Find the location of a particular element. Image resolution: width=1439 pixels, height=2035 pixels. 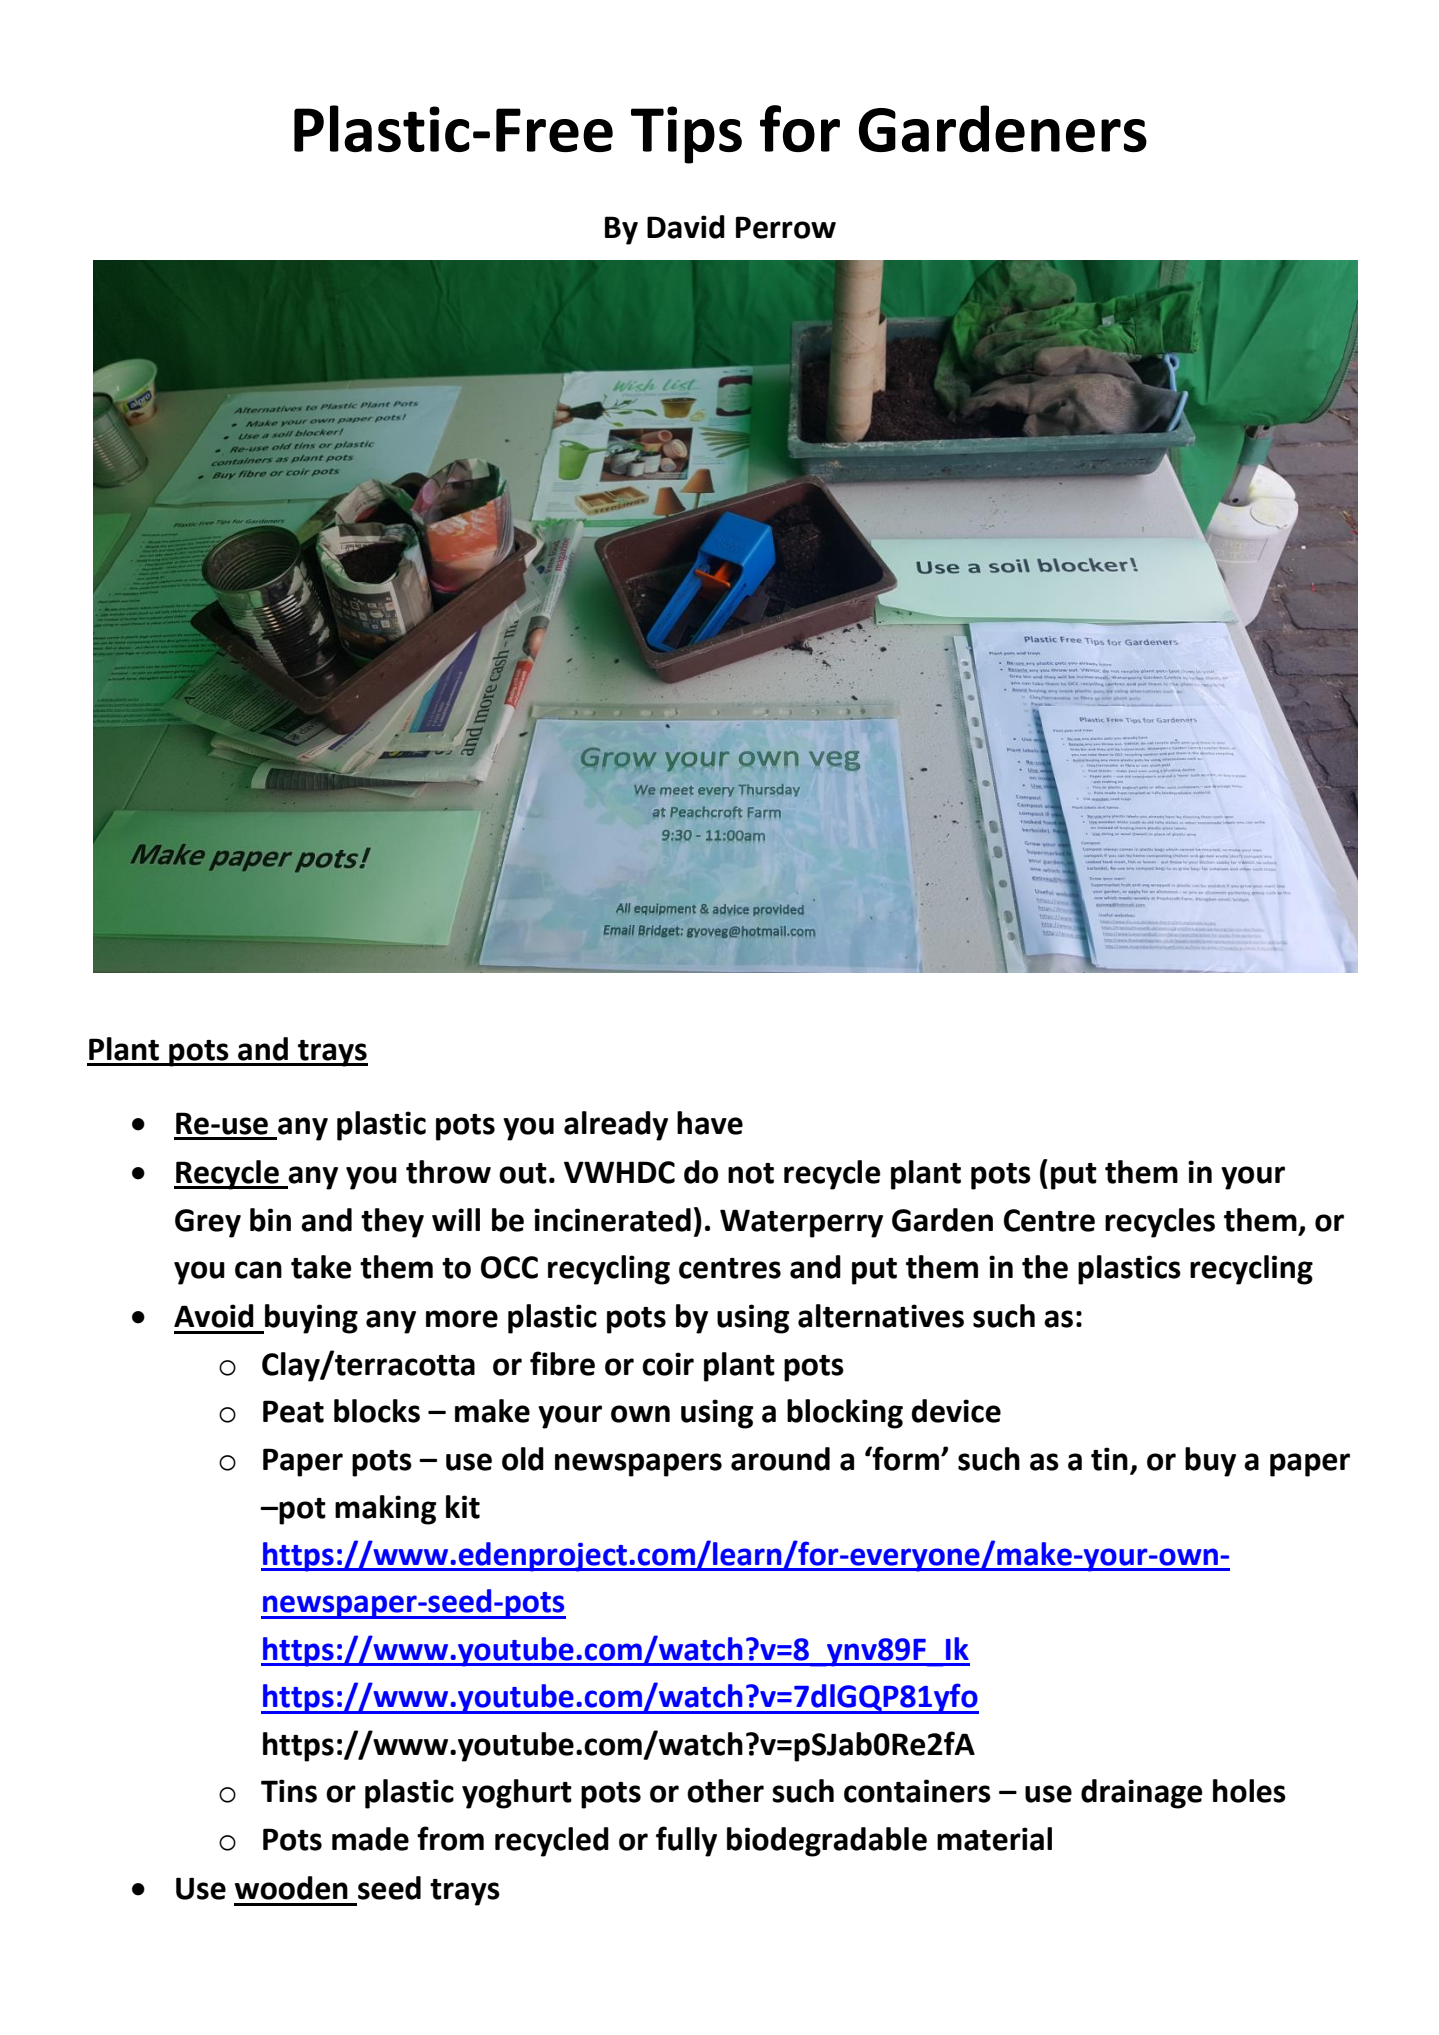

not is located at coordinates (751, 1173).
